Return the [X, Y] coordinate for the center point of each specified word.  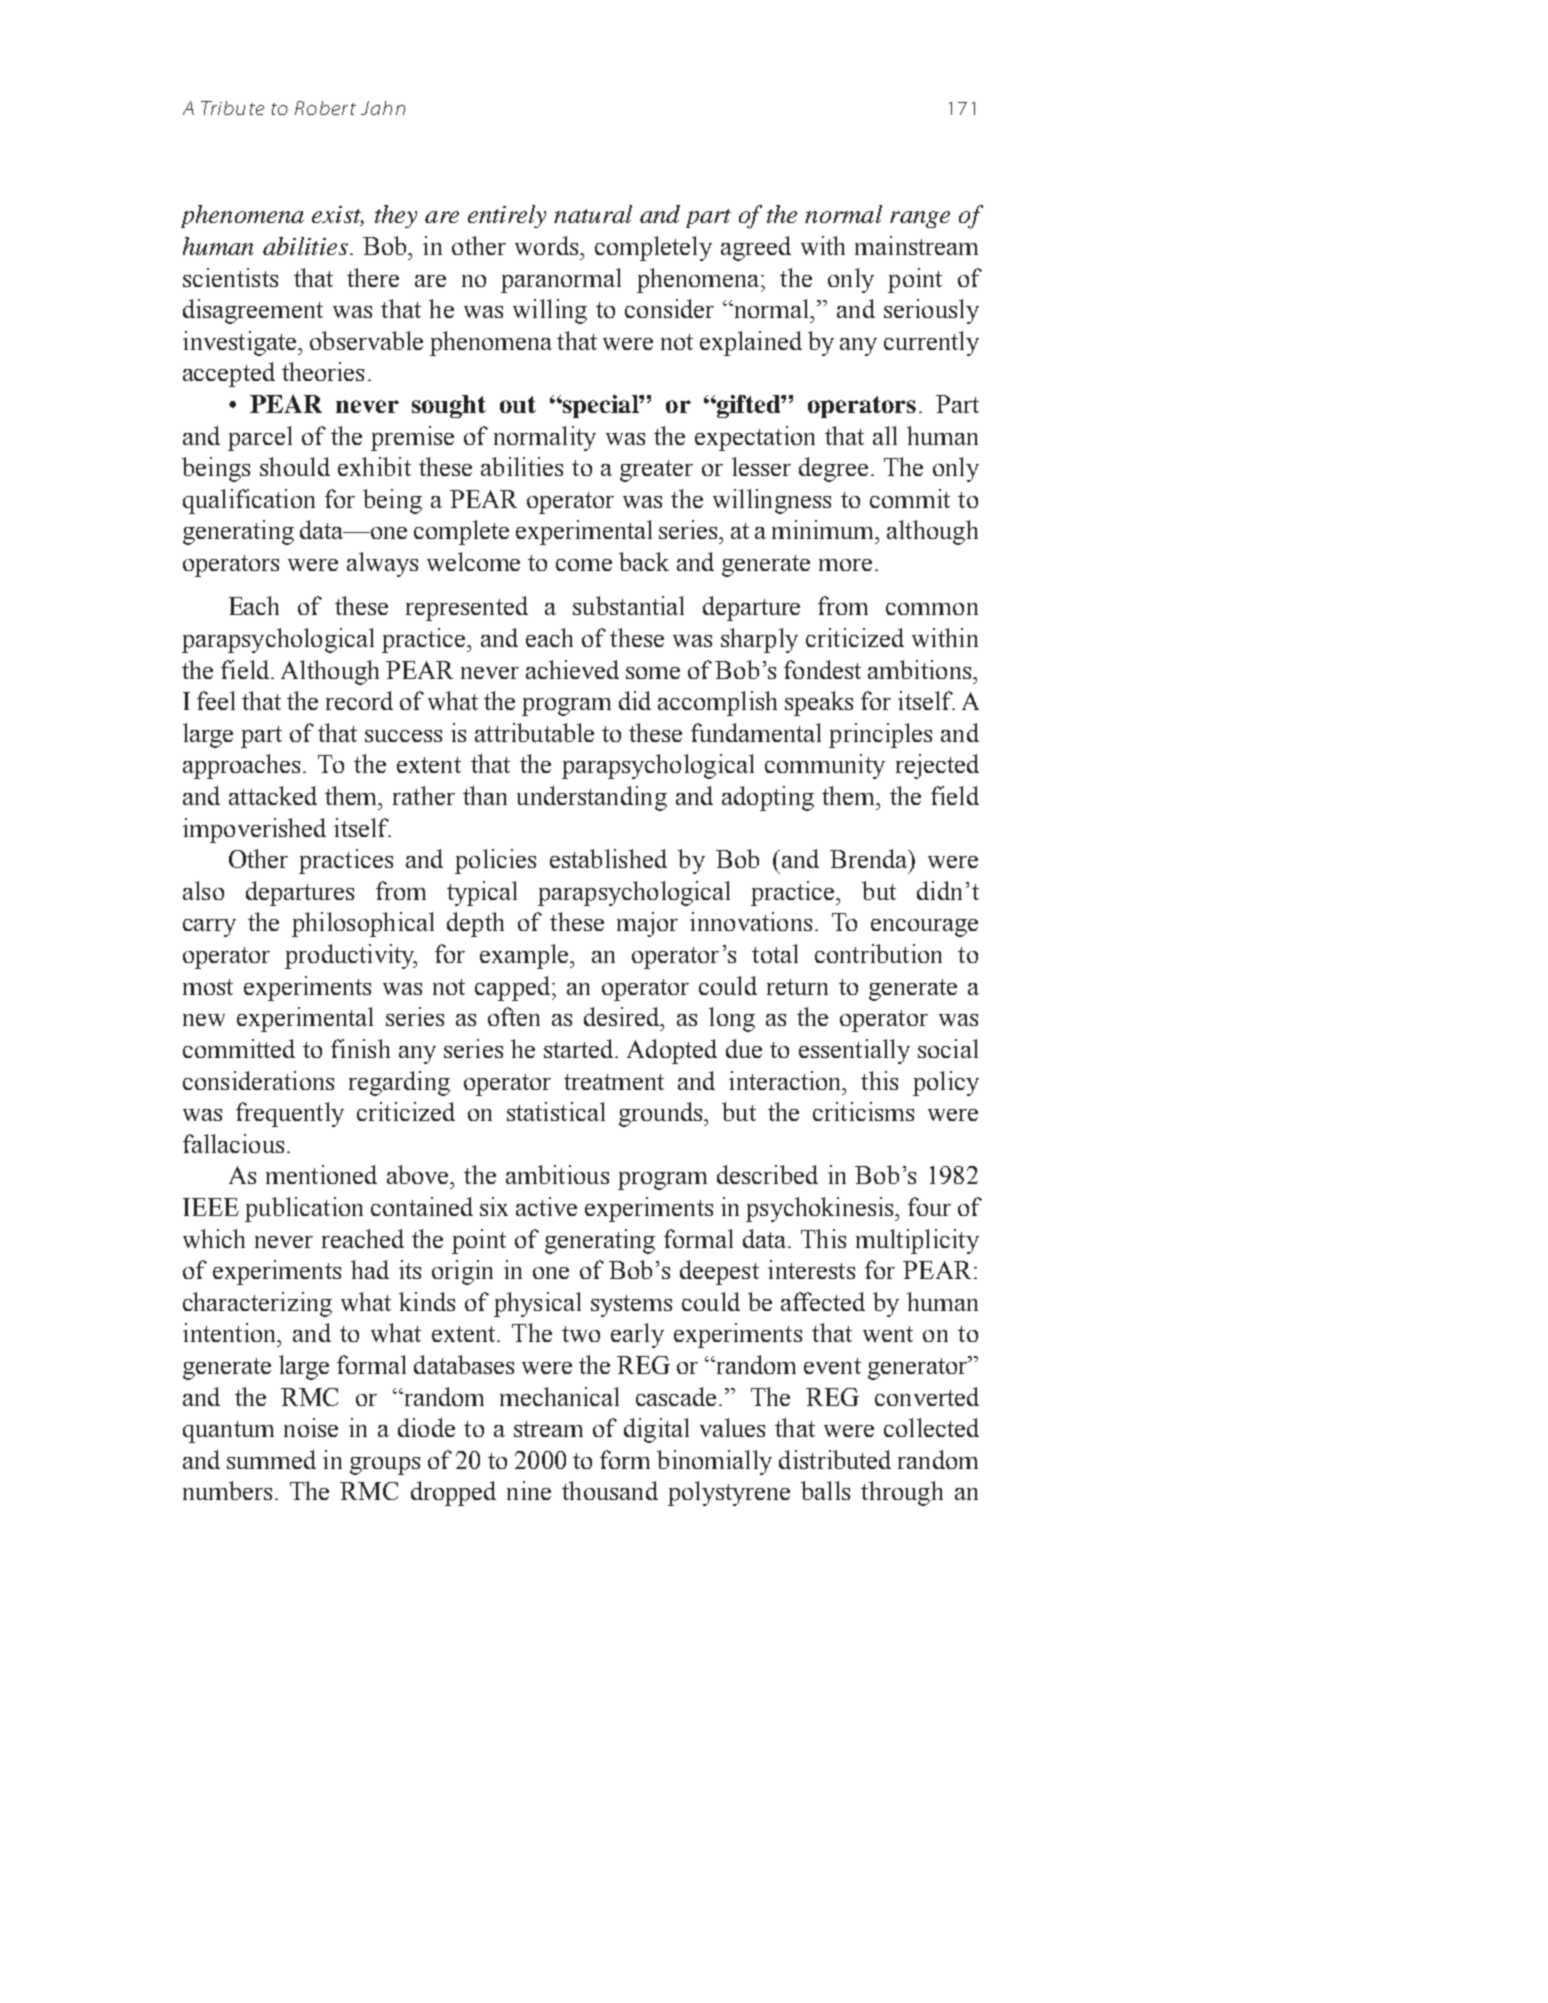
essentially [854, 1051]
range [920, 219]
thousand [610, 1490]
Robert [325, 108]
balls [825, 1490]
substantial [628, 605]
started [580, 1048]
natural [593, 214]
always [382, 564]
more [845, 565]
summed [271, 1459]
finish [360, 1048]
